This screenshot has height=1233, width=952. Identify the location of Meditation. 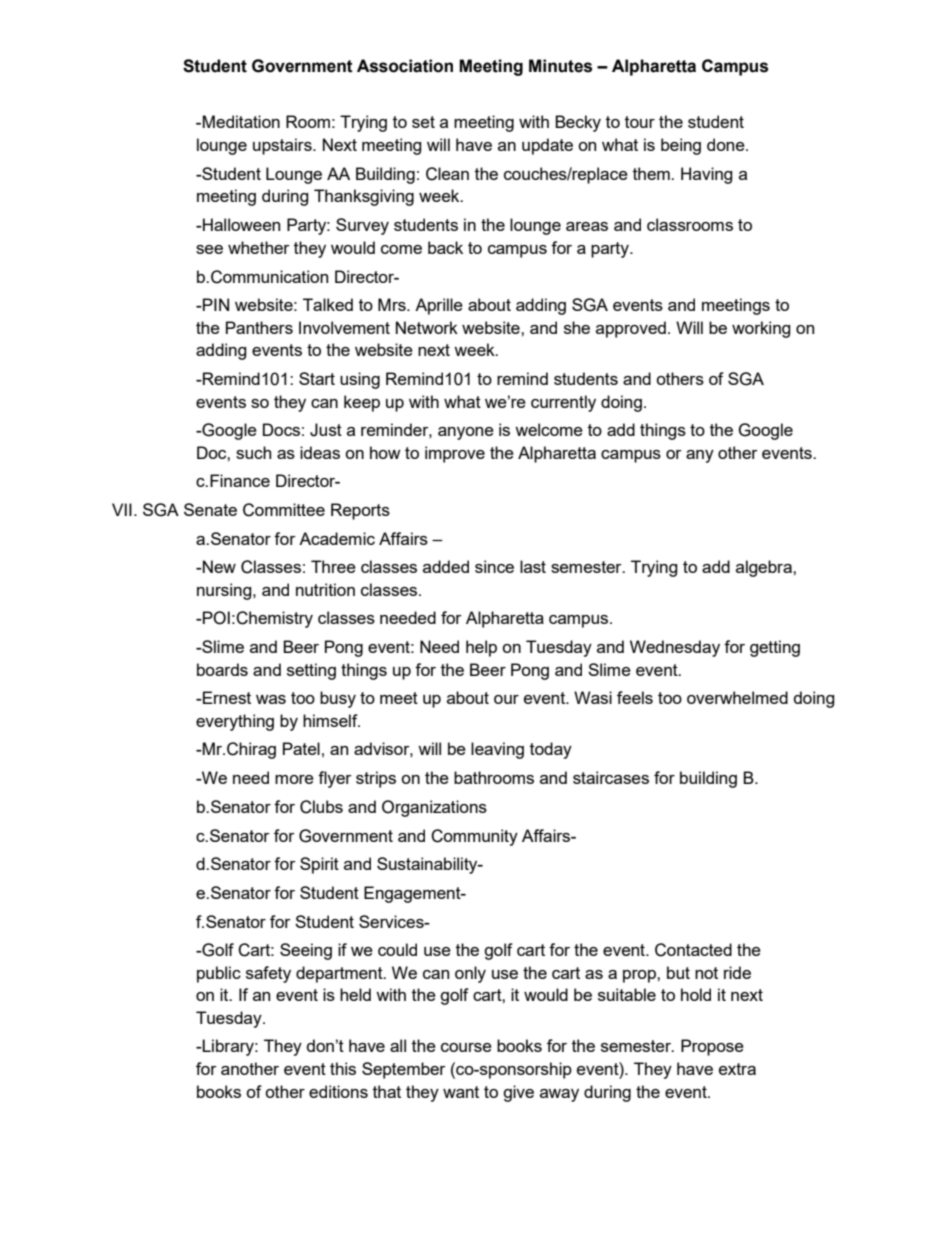
(241, 121).
